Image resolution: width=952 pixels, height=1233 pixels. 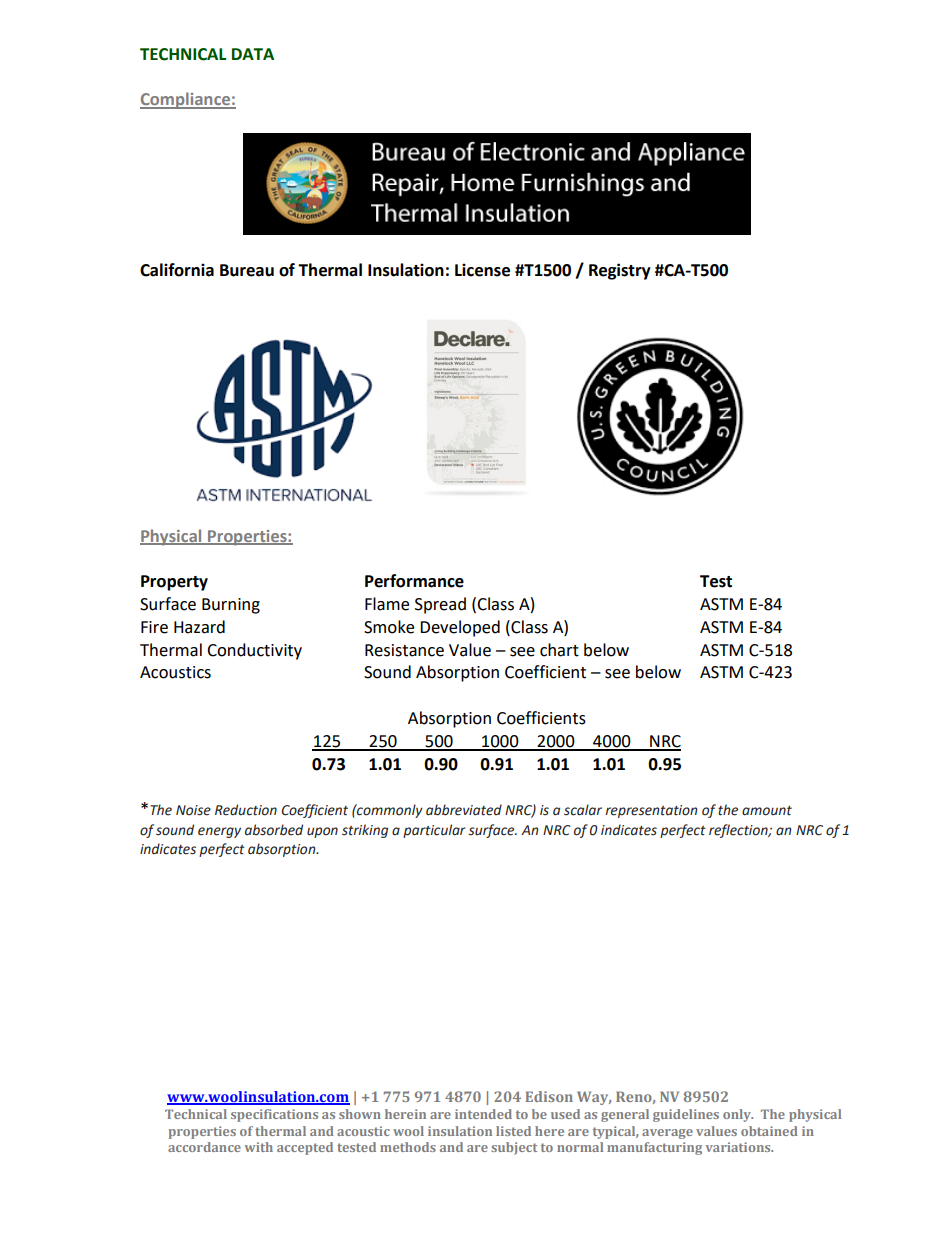 What do you see at coordinates (231, 606) in the screenshot?
I see `Burning` at bounding box center [231, 606].
